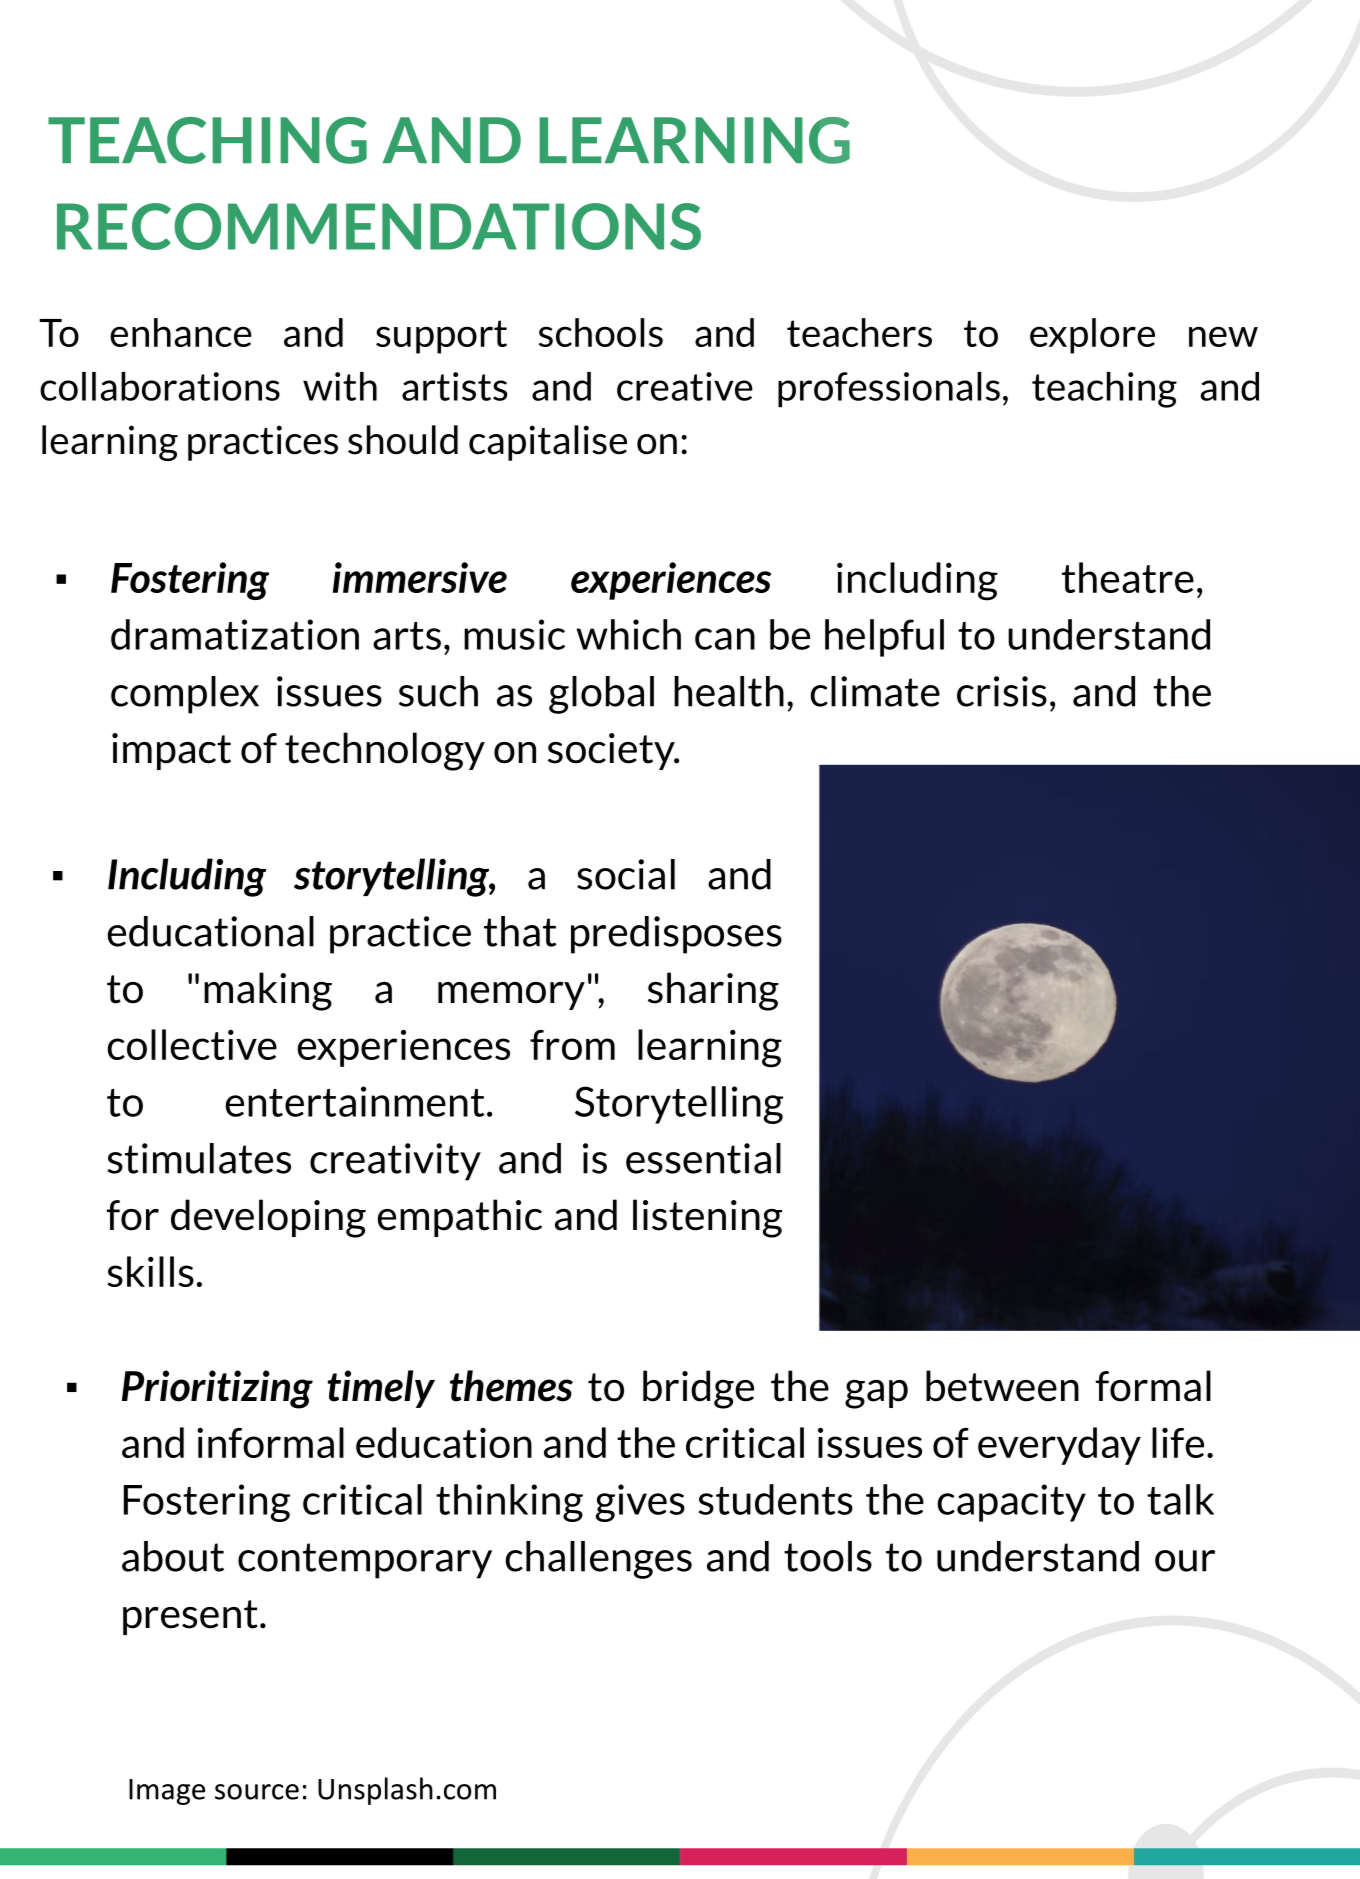 This screenshot has width=1360, height=1879. Describe the element at coordinates (601, 332) in the screenshot. I see `schools` at that location.
